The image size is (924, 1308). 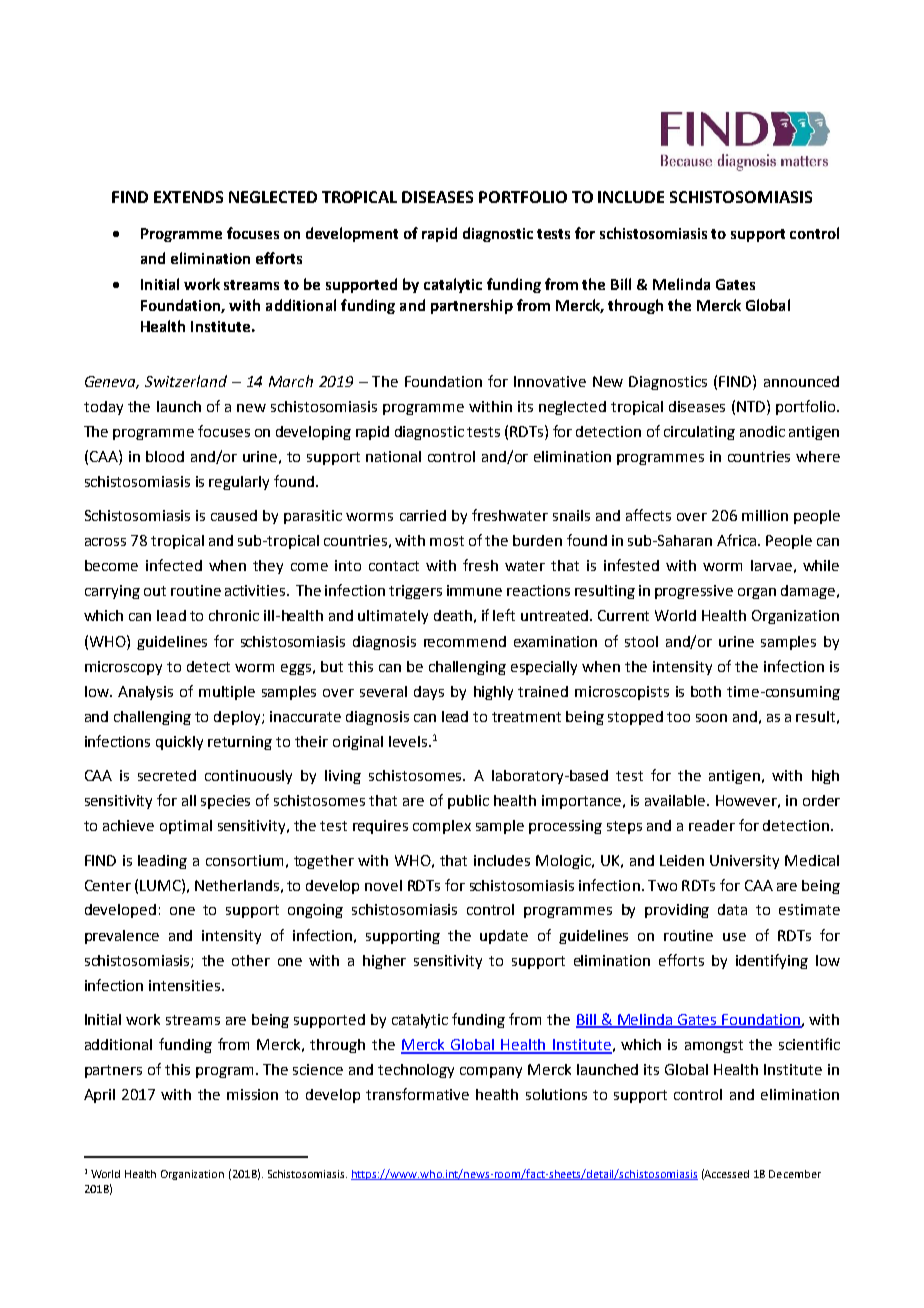 What do you see at coordinates (237, 885) in the image?
I see `Netherlands` at bounding box center [237, 885].
